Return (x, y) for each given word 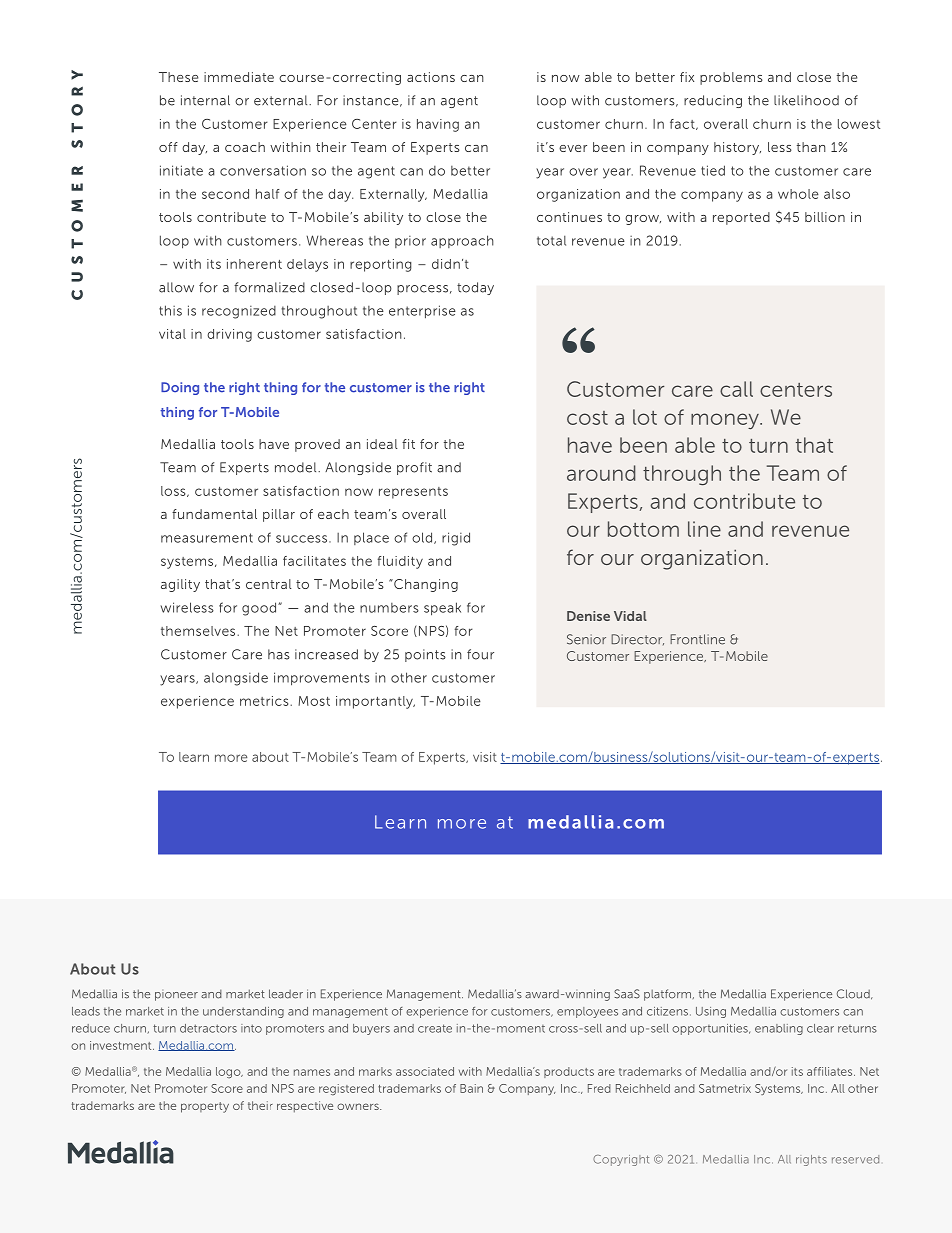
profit (414, 468)
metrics (265, 701)
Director (637, 639)
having (438, 125)
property (205, 1107)
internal (205, 100)
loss (174, 491)
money (726, 421)
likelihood (806, 100)
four (480, 654)
